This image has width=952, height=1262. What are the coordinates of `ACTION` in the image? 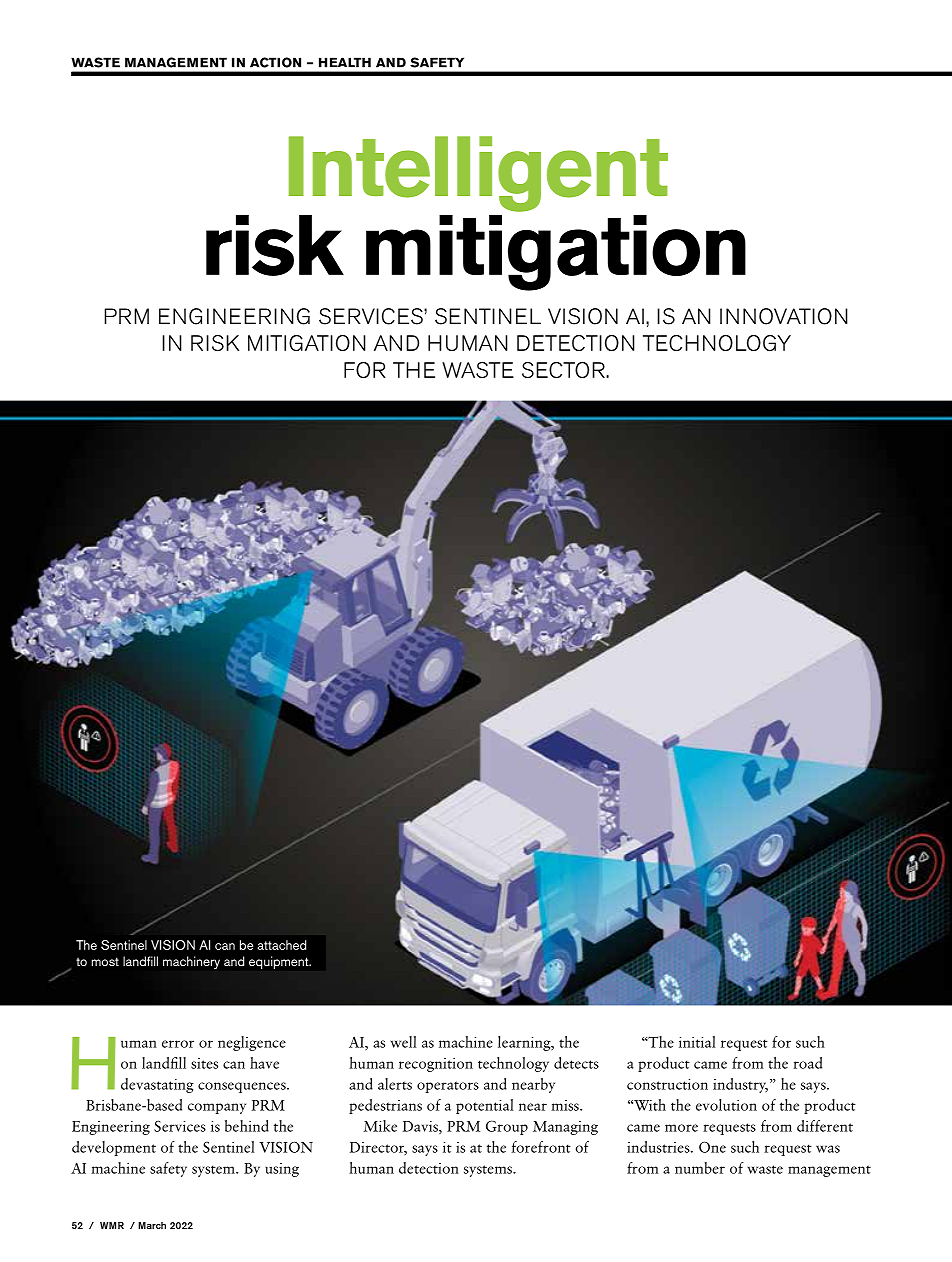 It's located at (275, 62).
